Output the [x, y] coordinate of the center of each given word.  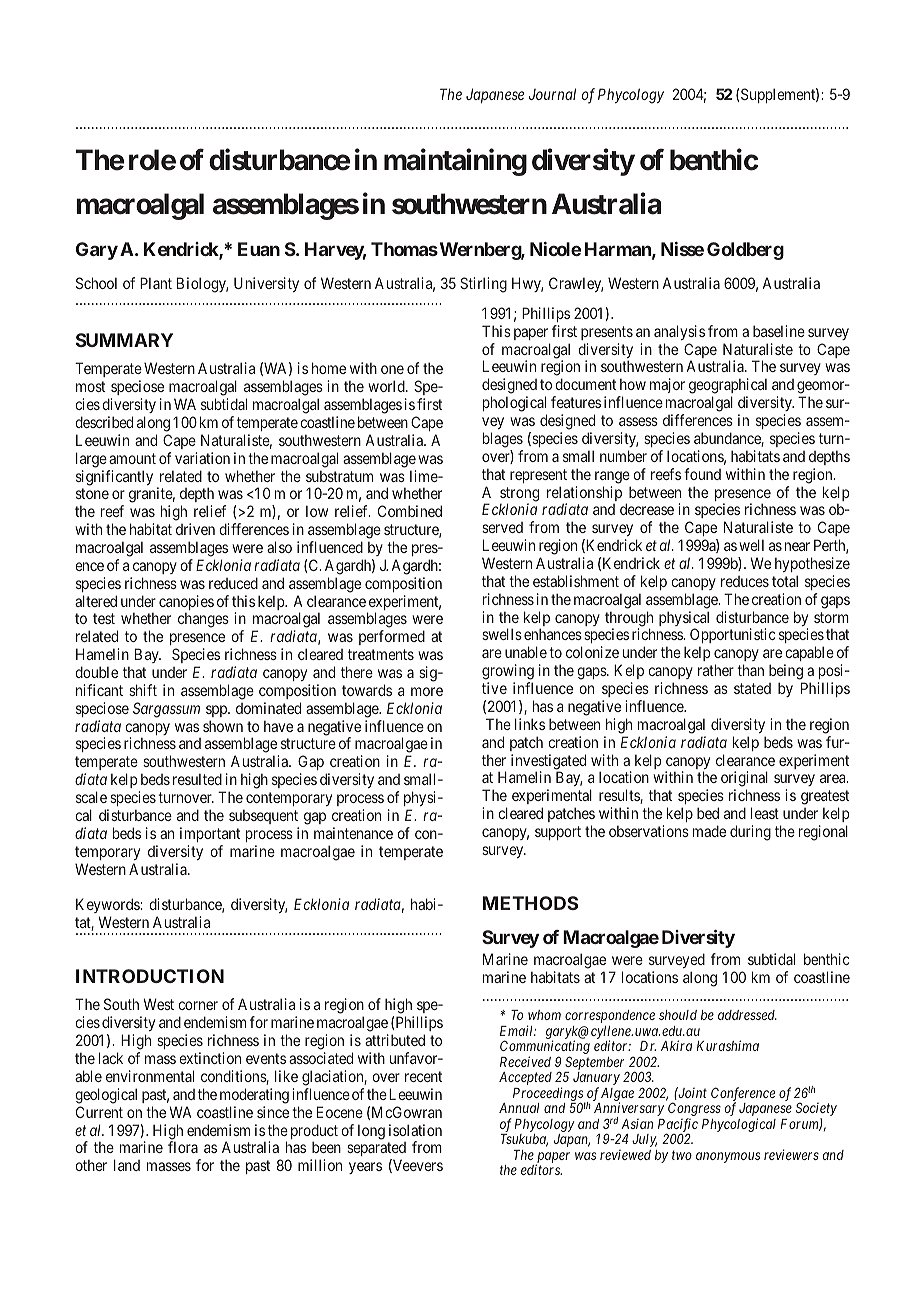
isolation [415, 1130]
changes [203, 620]
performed [392, 637]
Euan [259, 249]
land [127, 1165]
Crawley [576, 284]
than [750, 670]
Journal [552, 94]
